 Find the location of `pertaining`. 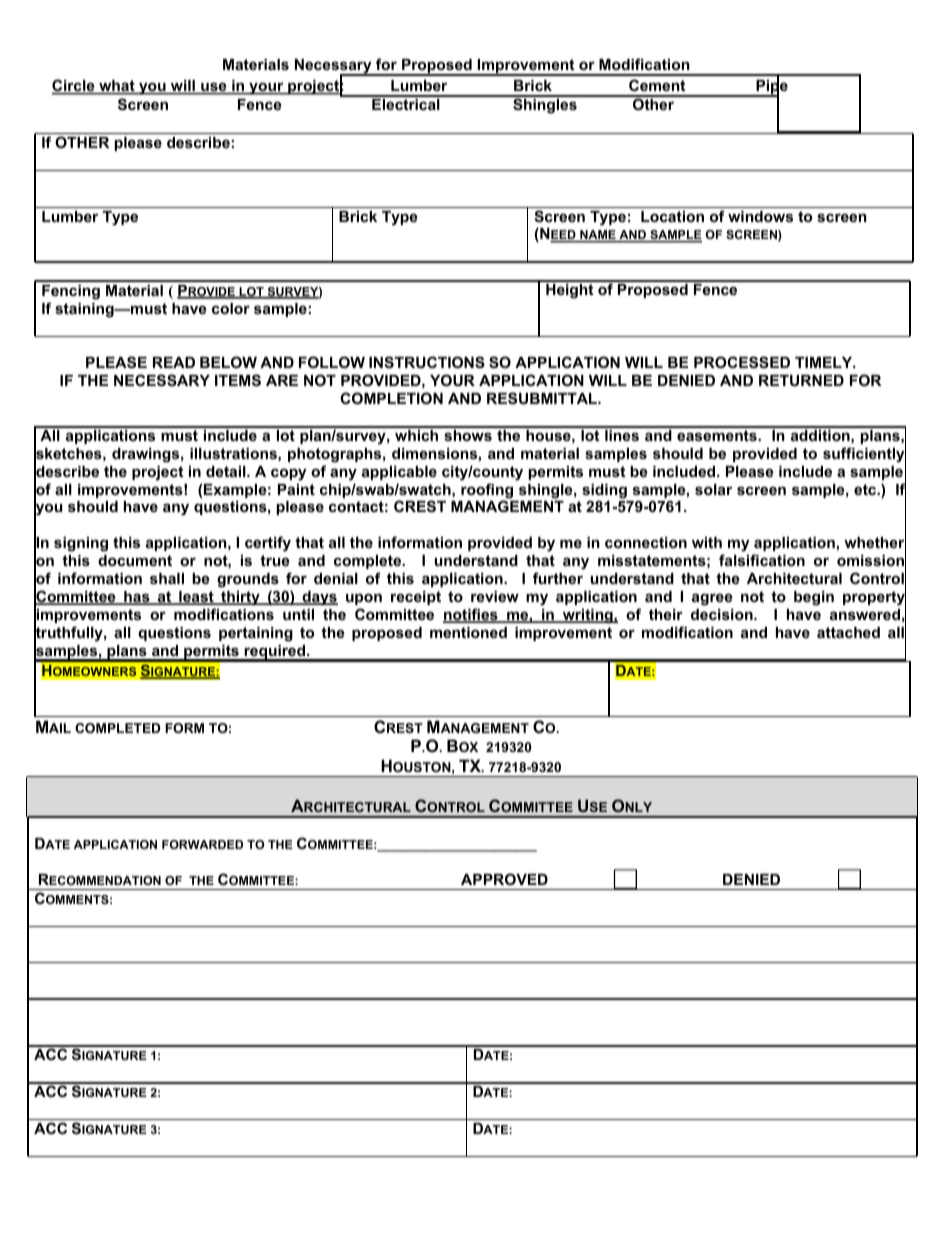

pertaining is located at coordinates (256, 634).
